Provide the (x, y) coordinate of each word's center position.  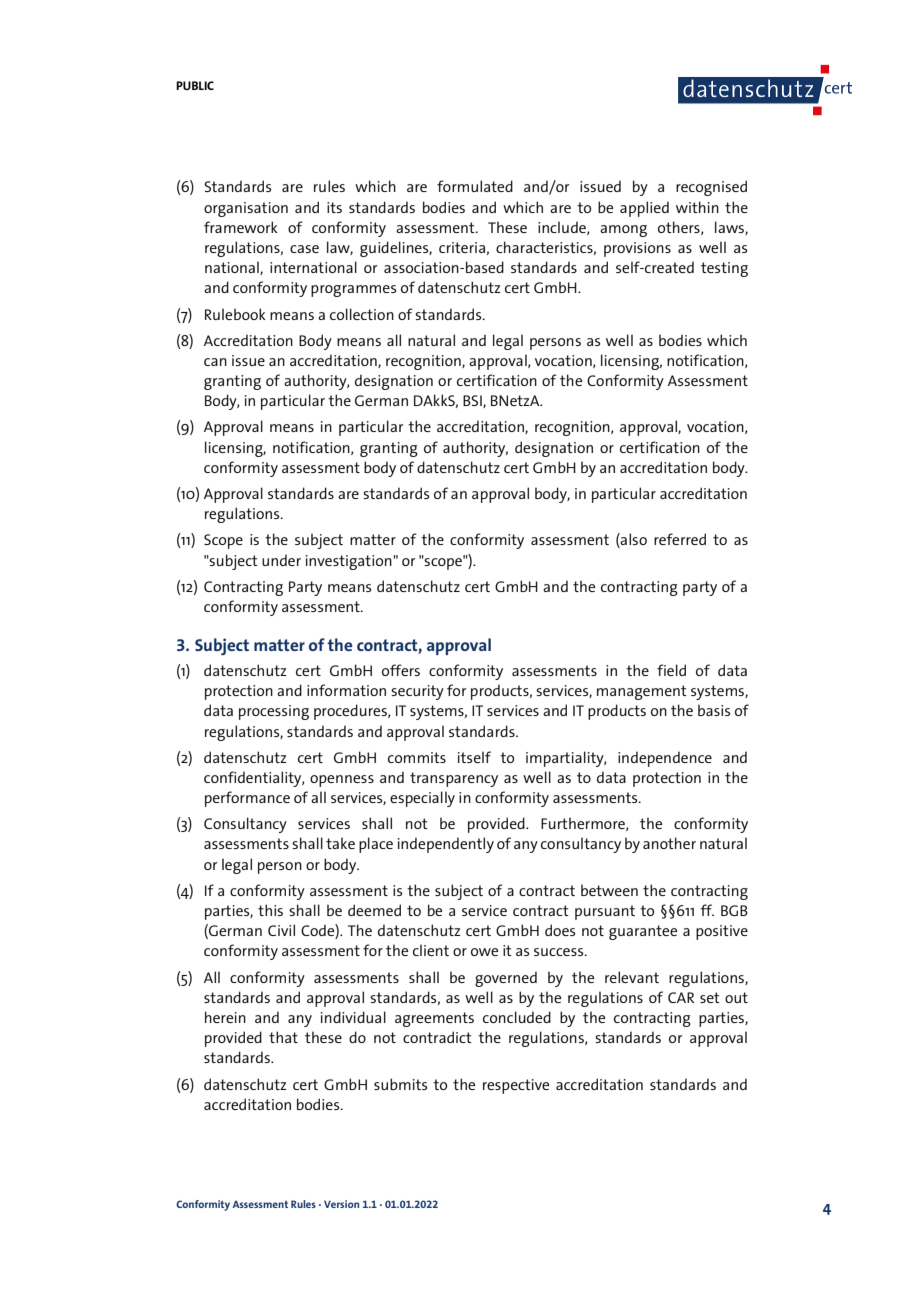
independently (446, 845)
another (669, 843)
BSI (473, 401)
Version (341, 1204)
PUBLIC (195, 85)
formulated (475, 186)
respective (516, 1086)
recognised (711, 188)
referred (680, 539)
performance (247, 799)
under (281, 560)
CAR (681, 997)
